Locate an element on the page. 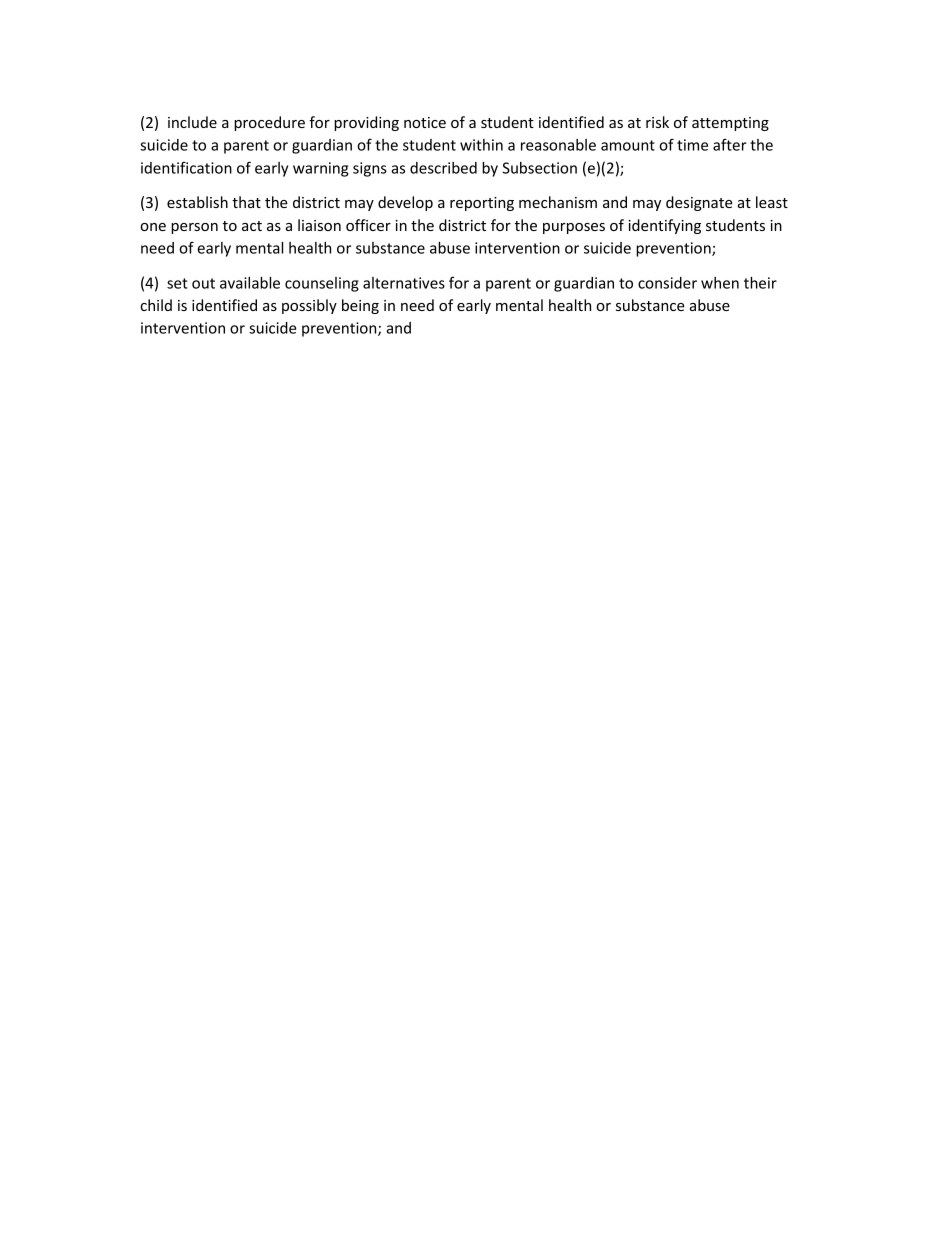 This image has height=1233, width=952. notice is located at coordinates (425, 122).
